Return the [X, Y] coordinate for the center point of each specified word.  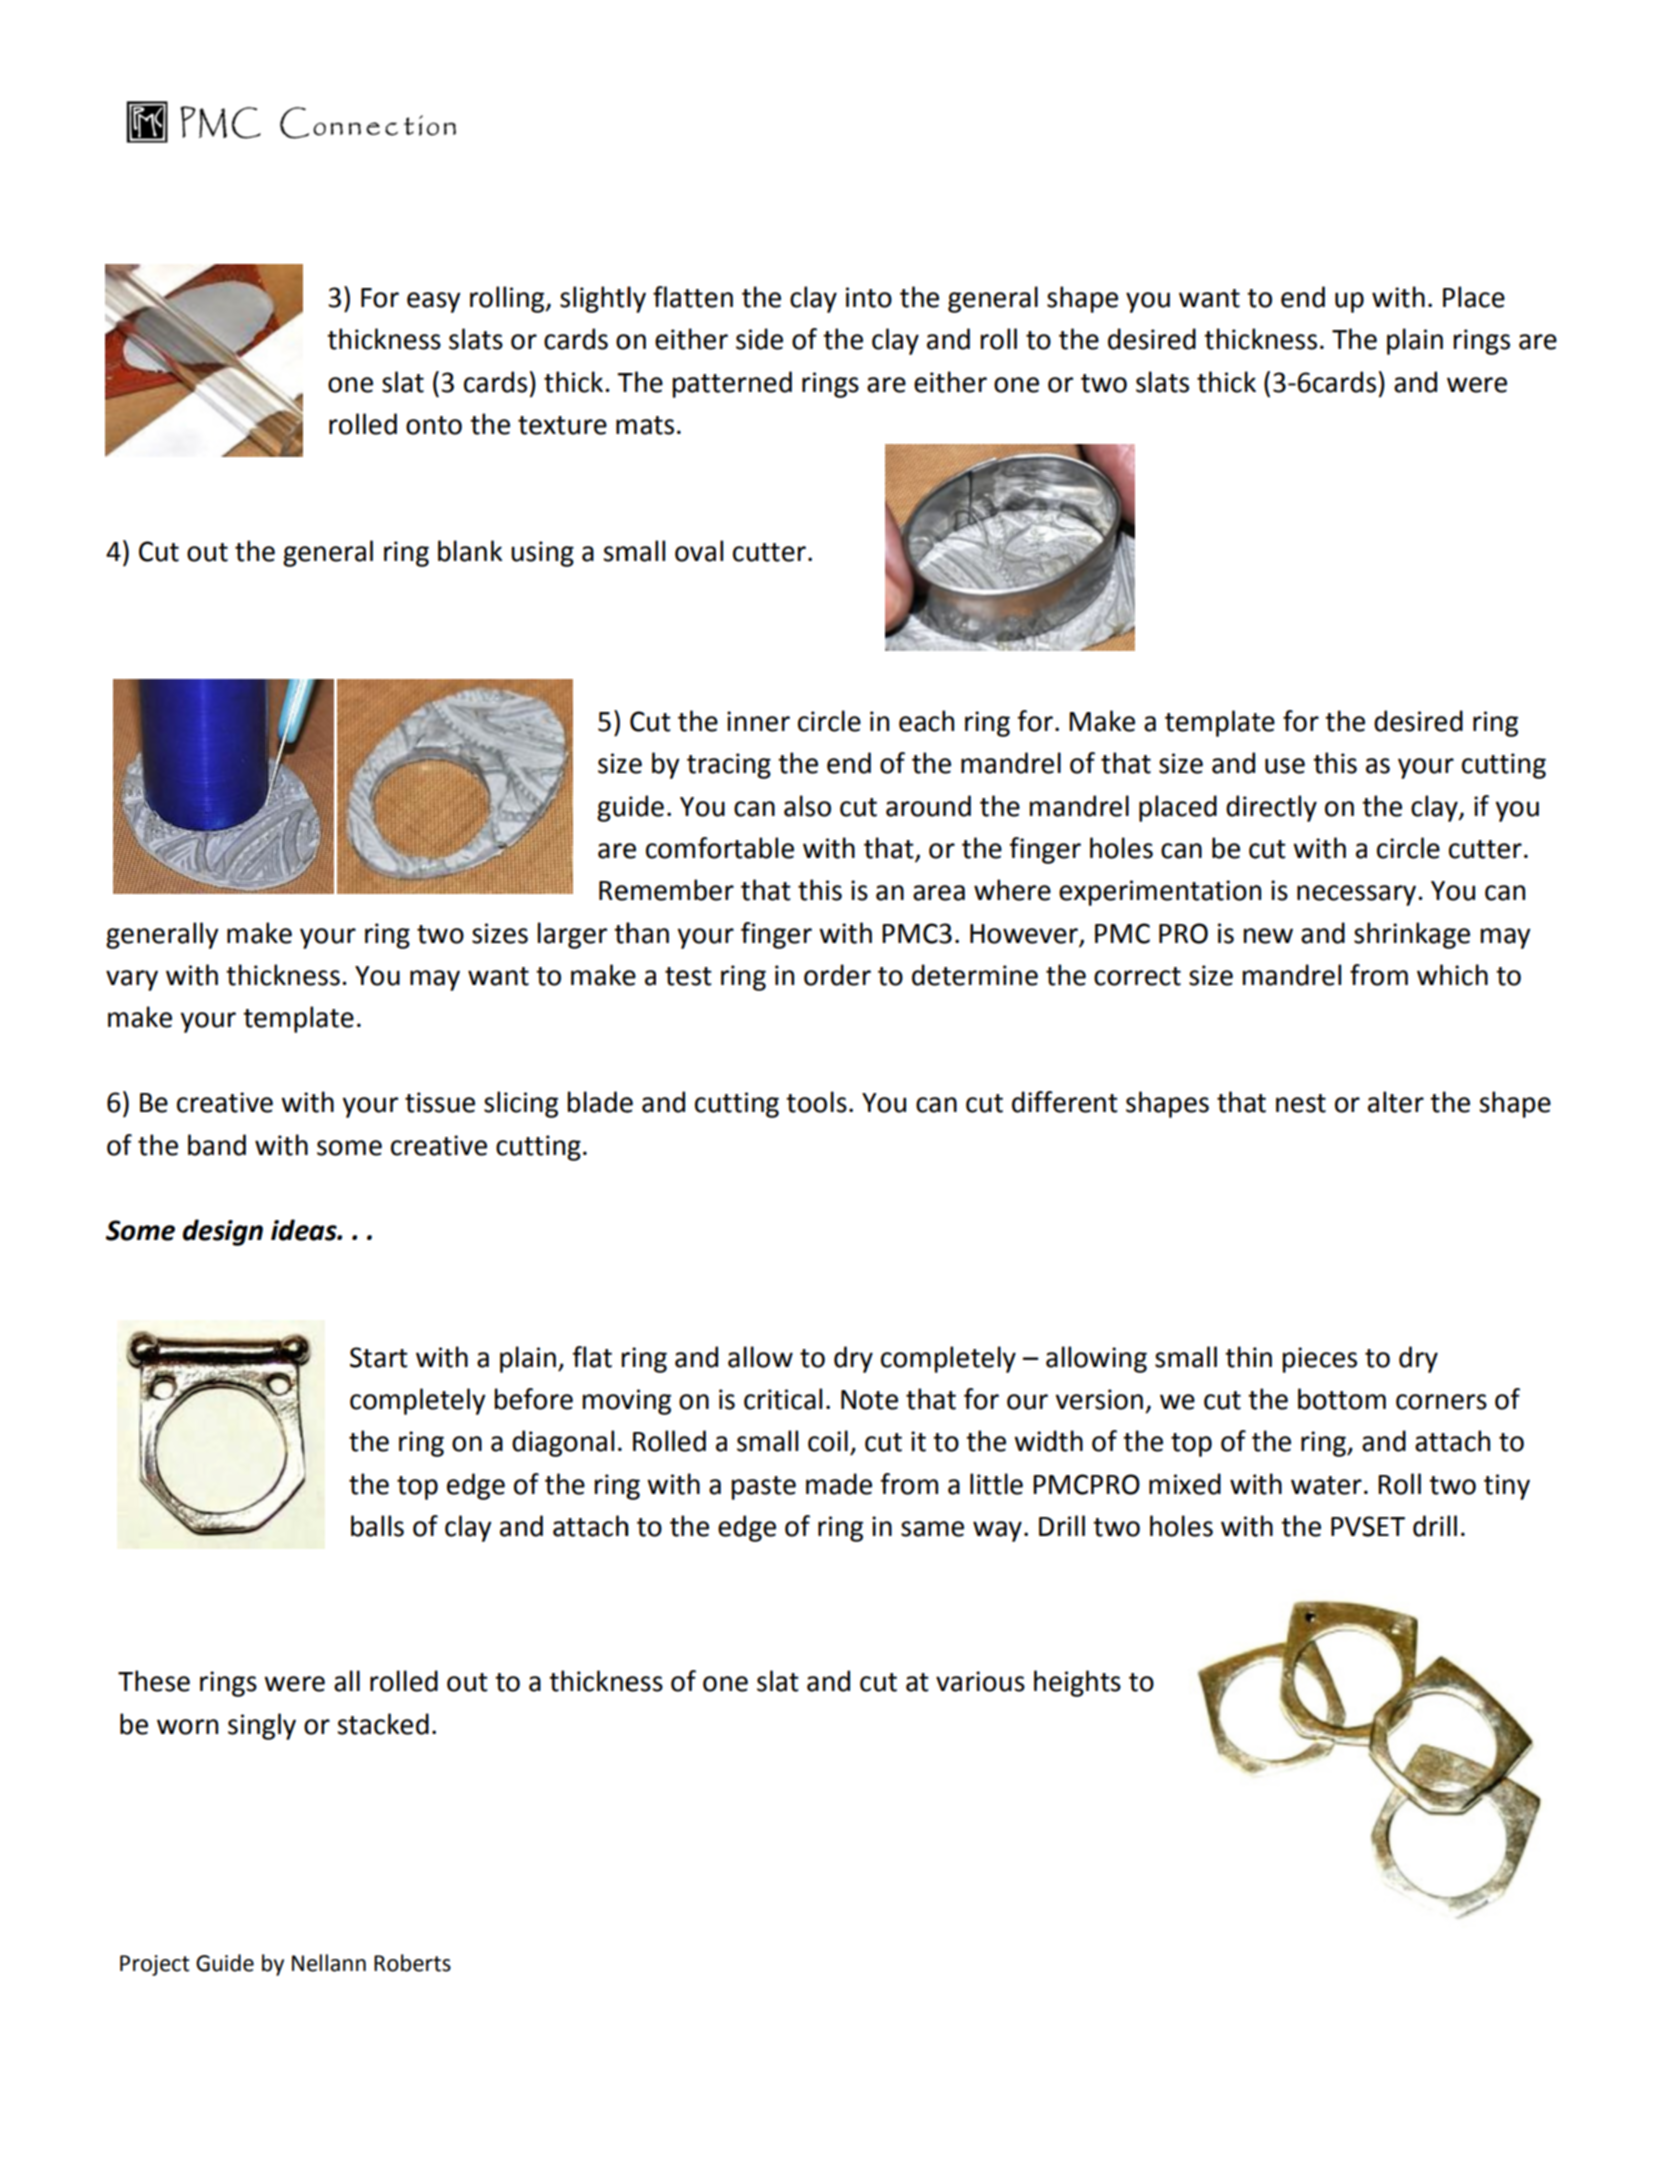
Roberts [412, 1963]
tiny [1507, 1487]
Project [155, 1965]
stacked [383, 1724]
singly [262, 1726]
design [223, 1232]
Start [379, 1357]
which [1452, 975]
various [980, 1681]
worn [187, 1727]
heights [1077, 1683]
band [217, 1145]
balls [377, 1526]
